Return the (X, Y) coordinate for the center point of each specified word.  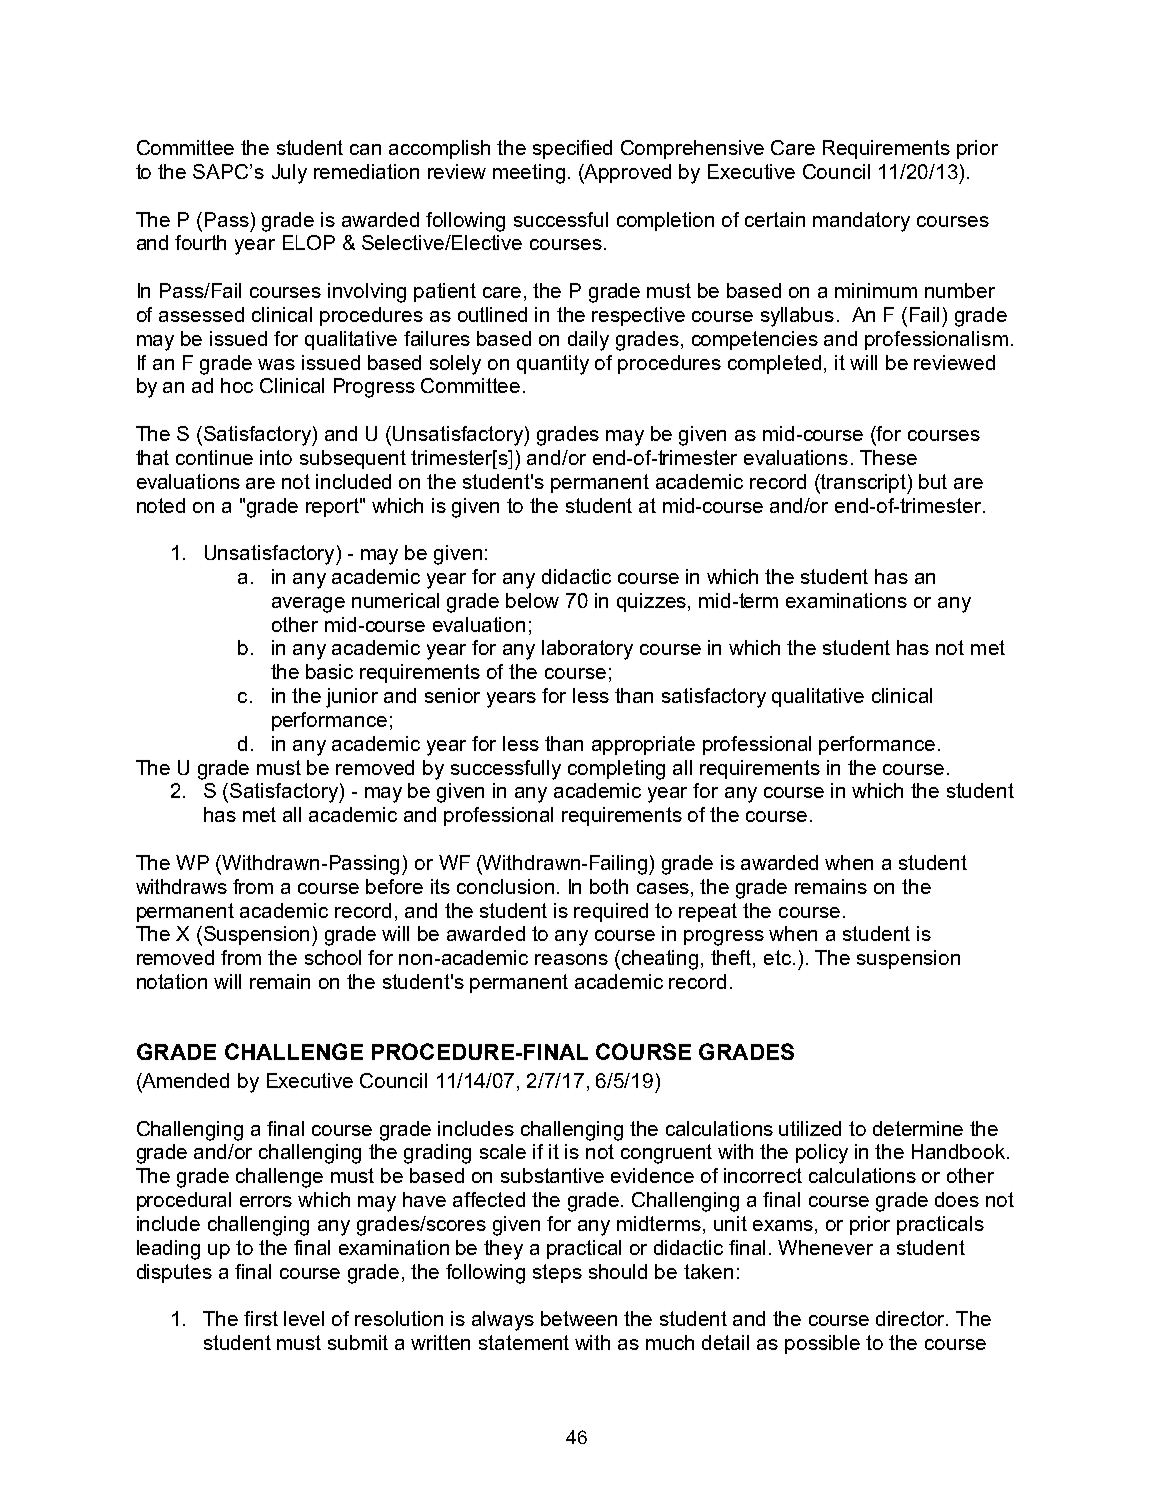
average (308, 605)
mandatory (861, 222)
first (261, 1318)
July (289, 174)
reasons (571, 959)
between (579, 1318)
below (532, 600)
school (333, 957)
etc (777, 957)
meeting (529, 174)
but (933, 481)
